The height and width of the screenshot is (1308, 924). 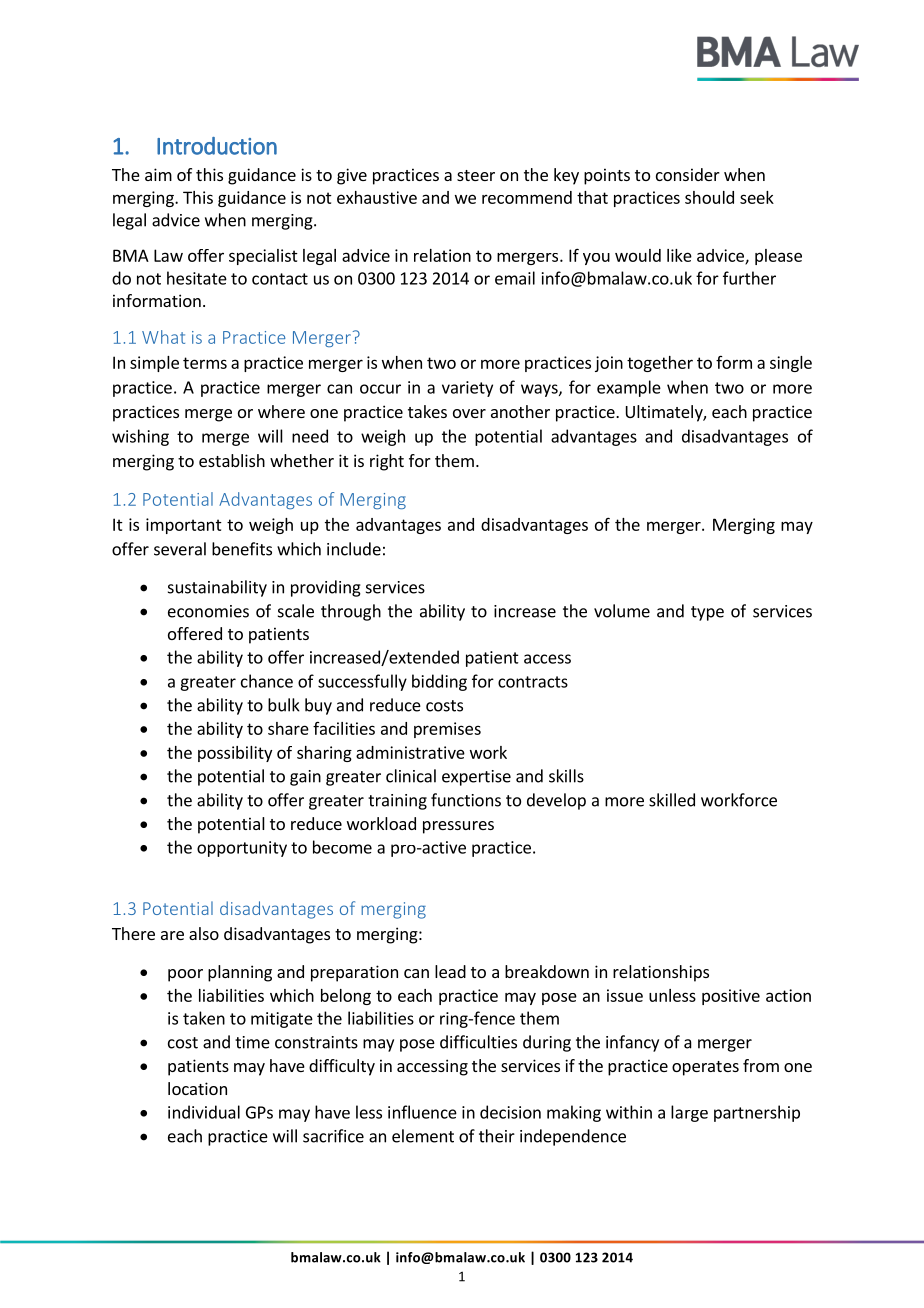 I want to click on individual, so click(x=204, y=1112).
